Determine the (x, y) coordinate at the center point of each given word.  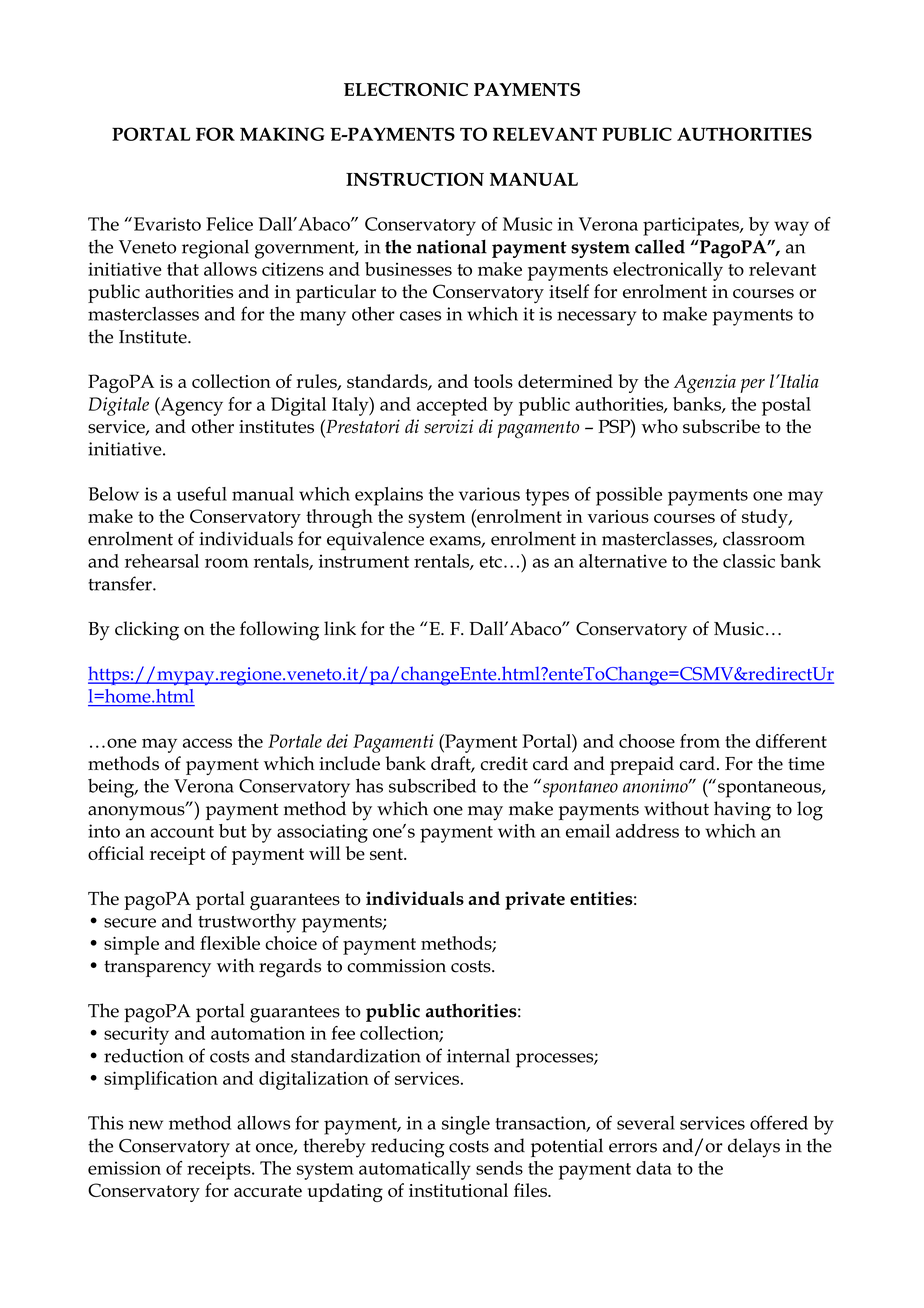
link (340, 628)
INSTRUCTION (415, 179)
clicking (147, 631)
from (700, 741)
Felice (229, 224)
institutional (458, 1190)
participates (692, 226)
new (146, 1125)
